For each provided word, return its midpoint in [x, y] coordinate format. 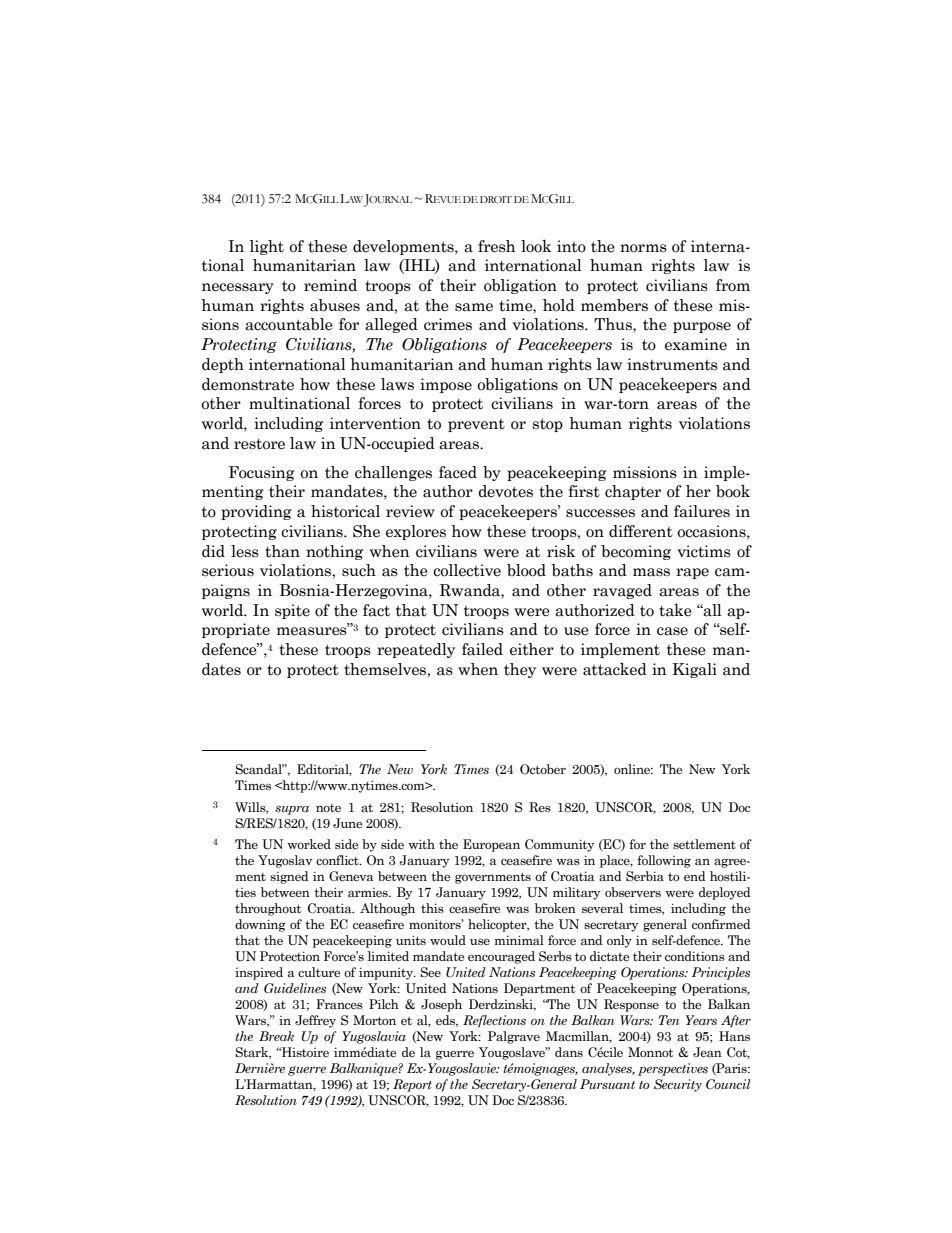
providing [256, 512]
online [633, 769]
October [543, 769]
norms [643, 248]
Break [276, 1036]
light [267, 247]
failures [702, 511]
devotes [505, 491]
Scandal [259, 769]
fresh [496, 246]
